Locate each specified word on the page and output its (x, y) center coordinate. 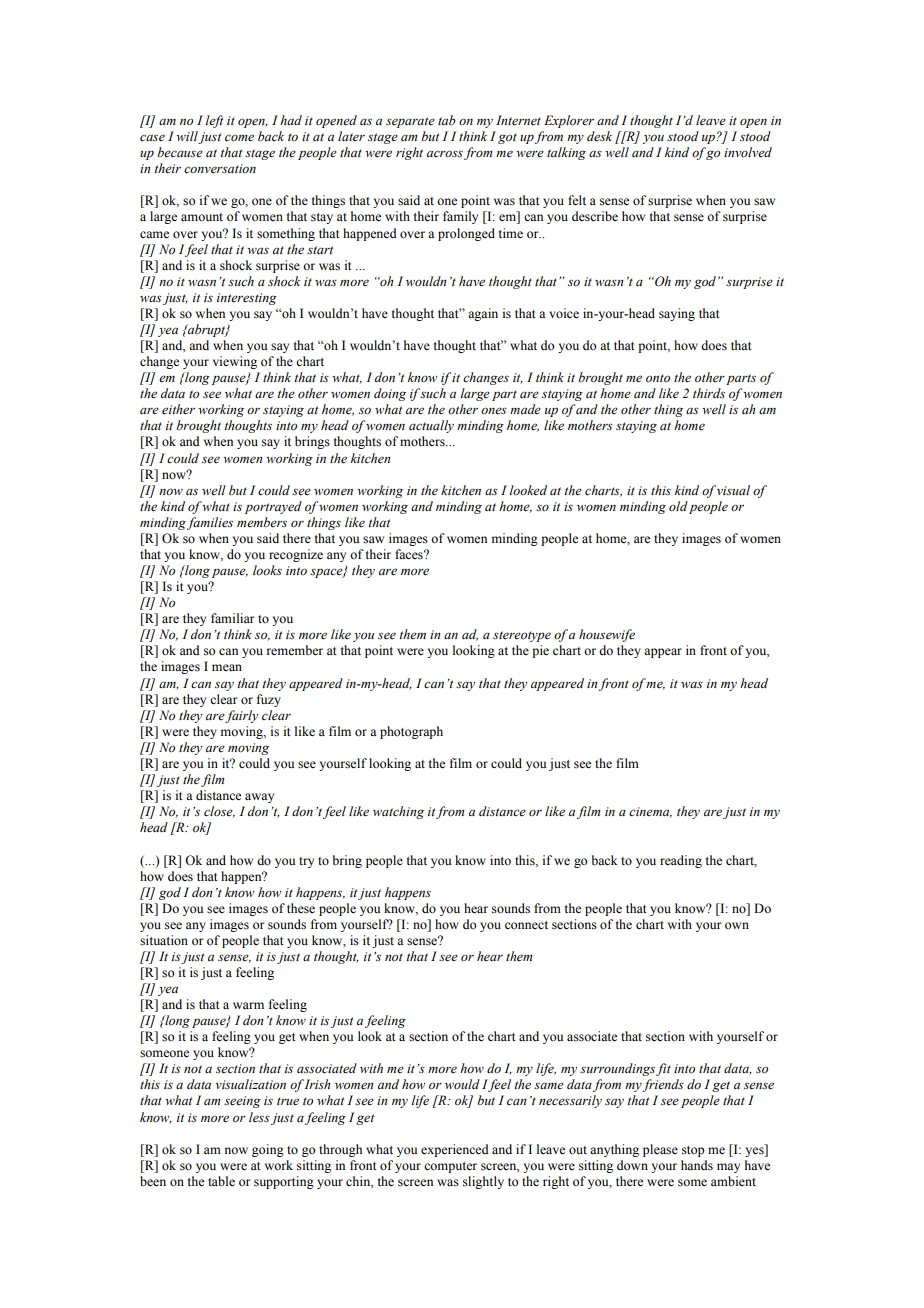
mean (227, 667)
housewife (607, 635)
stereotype (522, 636)
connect (526, 925)
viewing (235, 362)
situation (164, 940)
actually (431, 426)
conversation (220, 169)
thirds (709, 393)
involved (748, 152)
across (445, 153)
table (221, 1181)
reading (681, 861)
